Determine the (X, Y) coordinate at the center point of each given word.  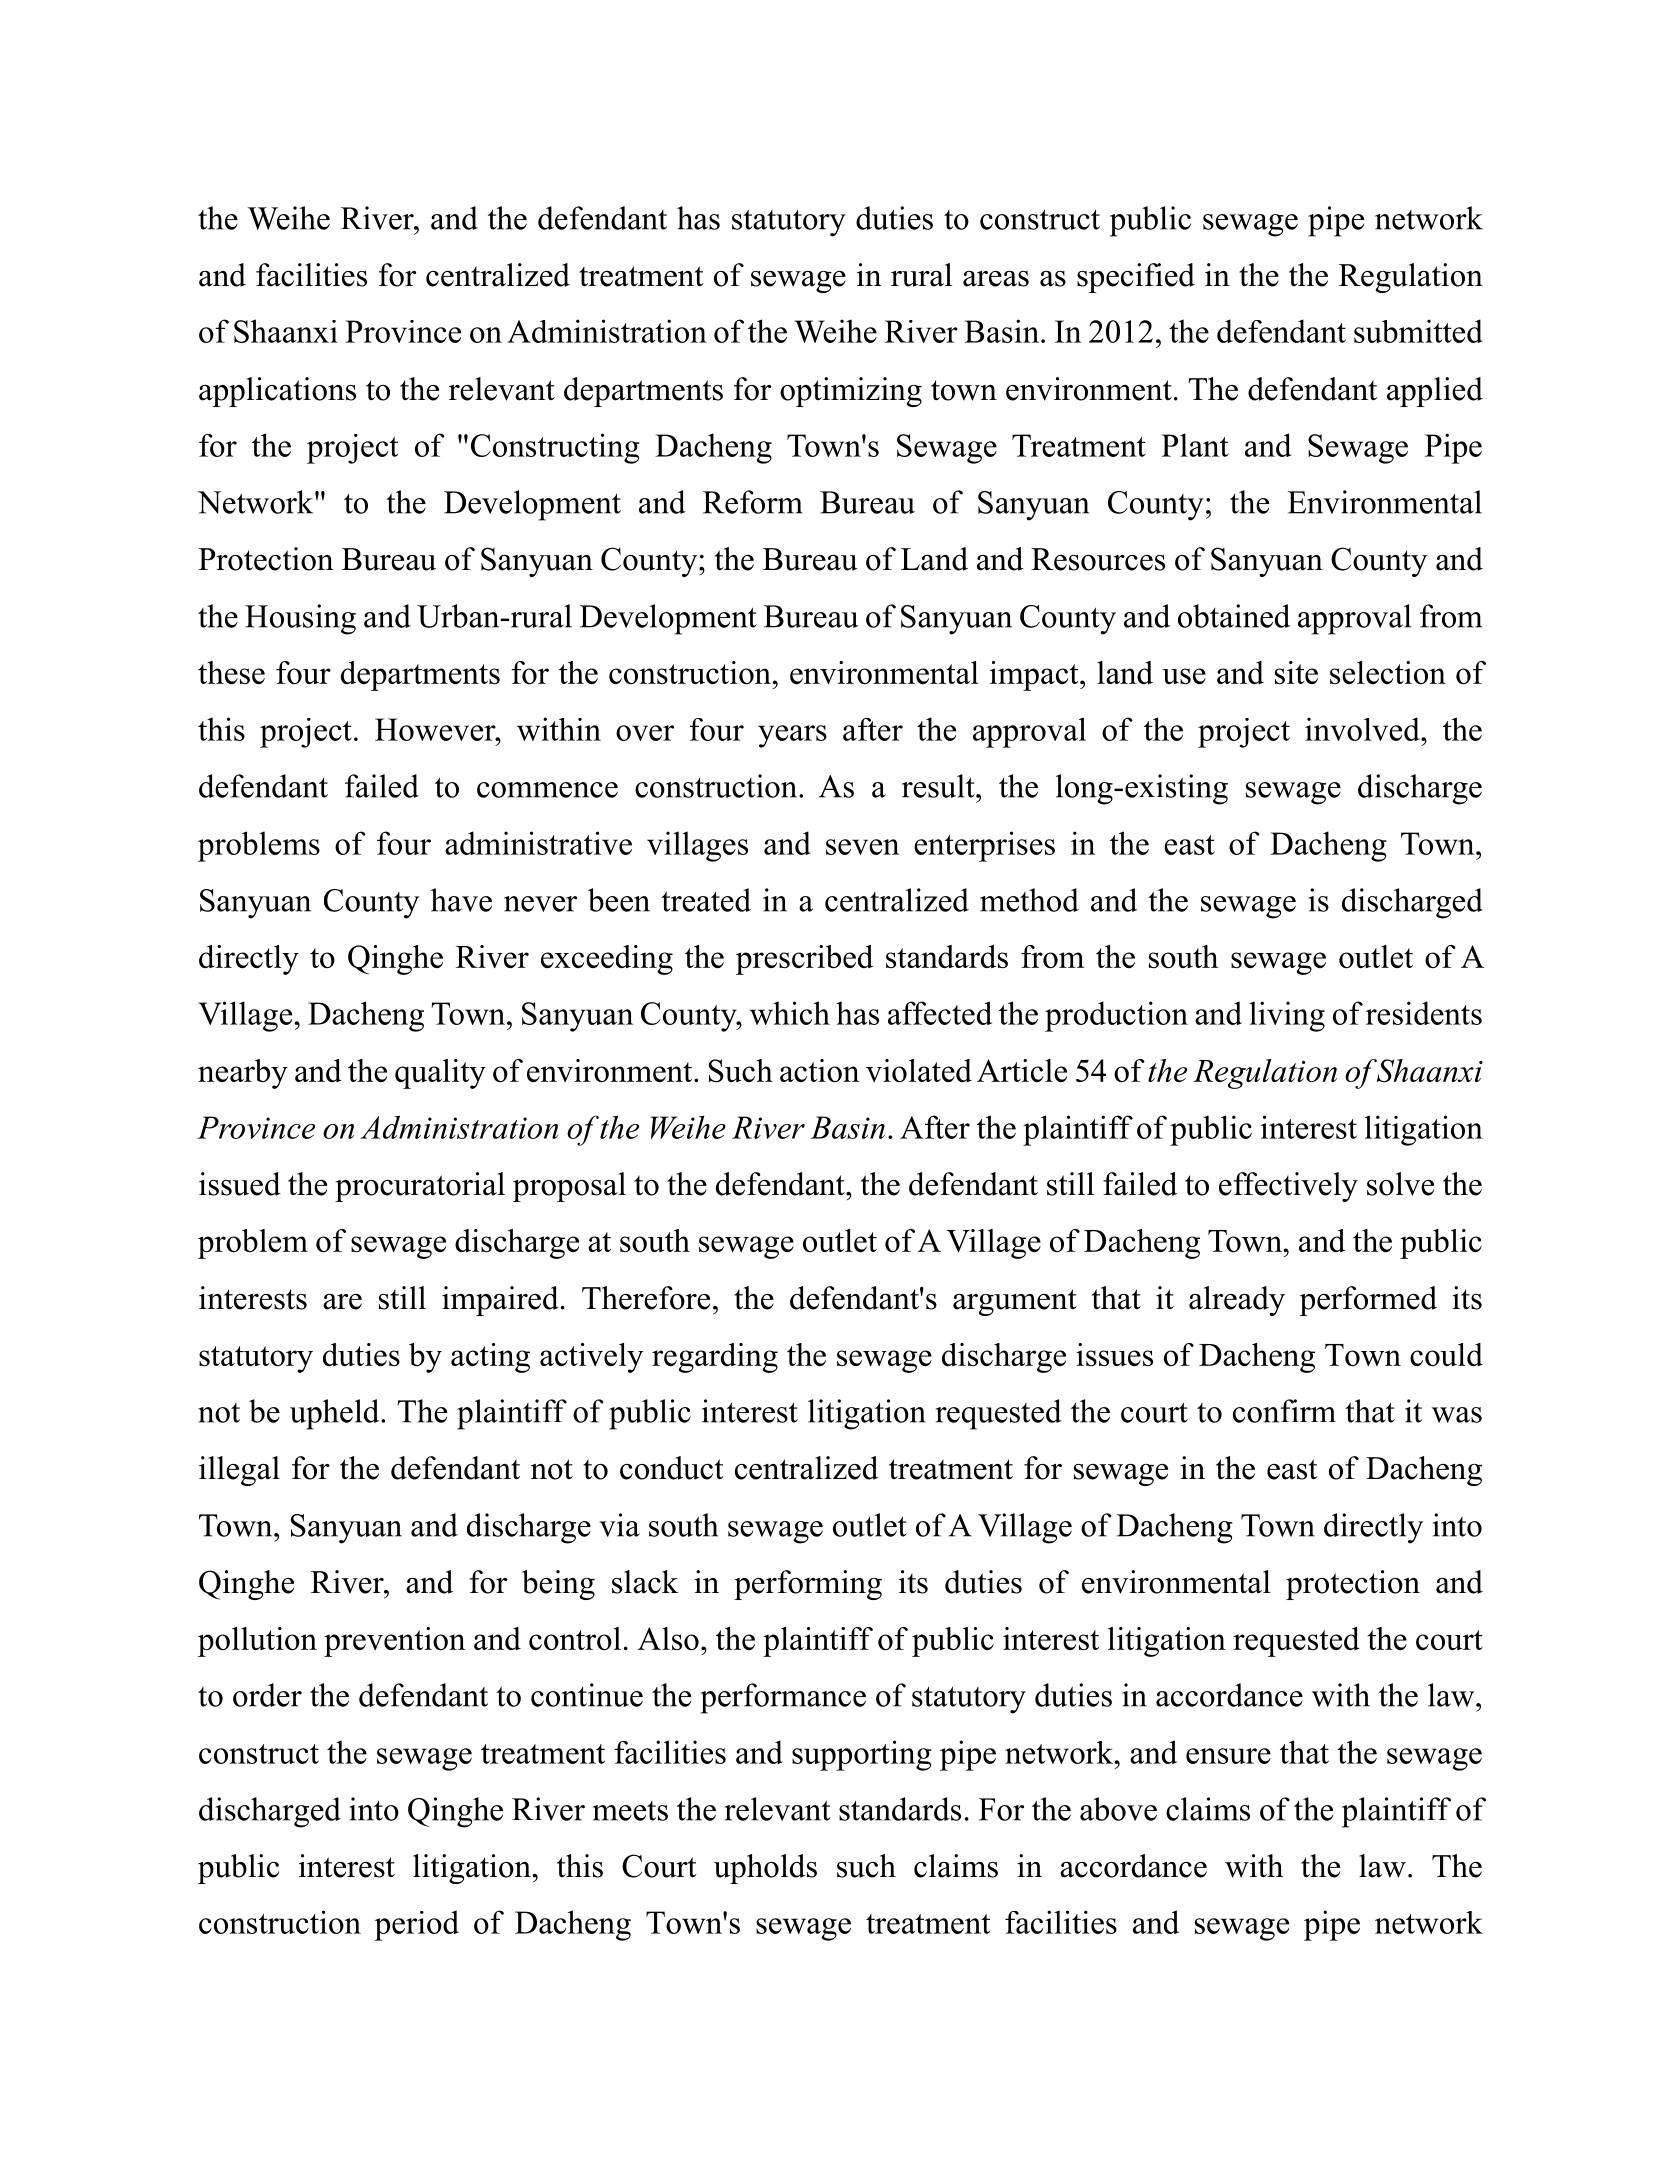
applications (277, 392)
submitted (1418, 331)
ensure (1228, 1756)
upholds (765, 1869)
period (416, 1925)
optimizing (851, 392)
